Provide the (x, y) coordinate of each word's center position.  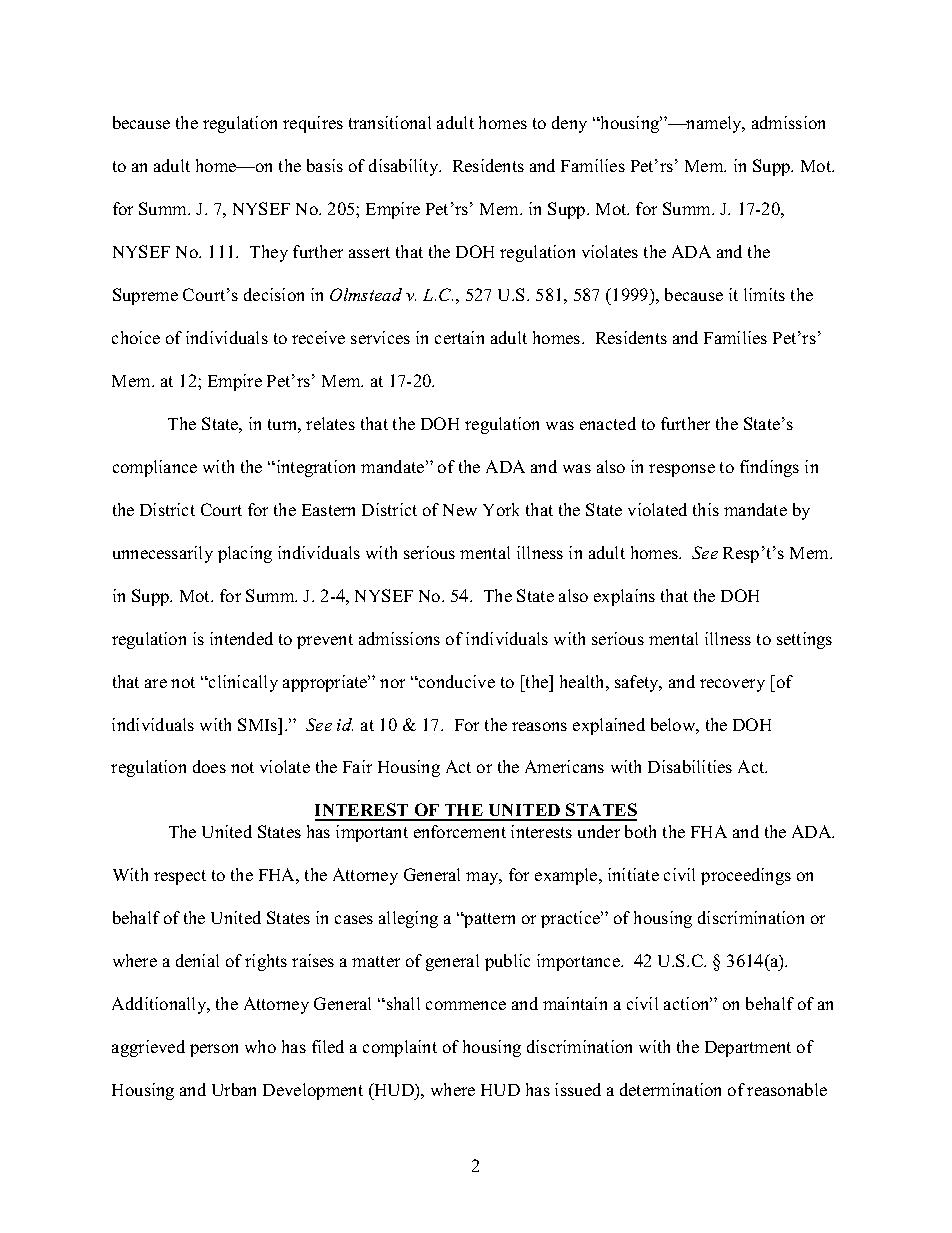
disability (405, 167)
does (209, 766)
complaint (400, 1048)
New (460, 510)
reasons (539, 726)
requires (313, 124)
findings (769, 468)
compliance (155, 468)
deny (569, 124)
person (214, 1050)
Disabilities (690, 766)
